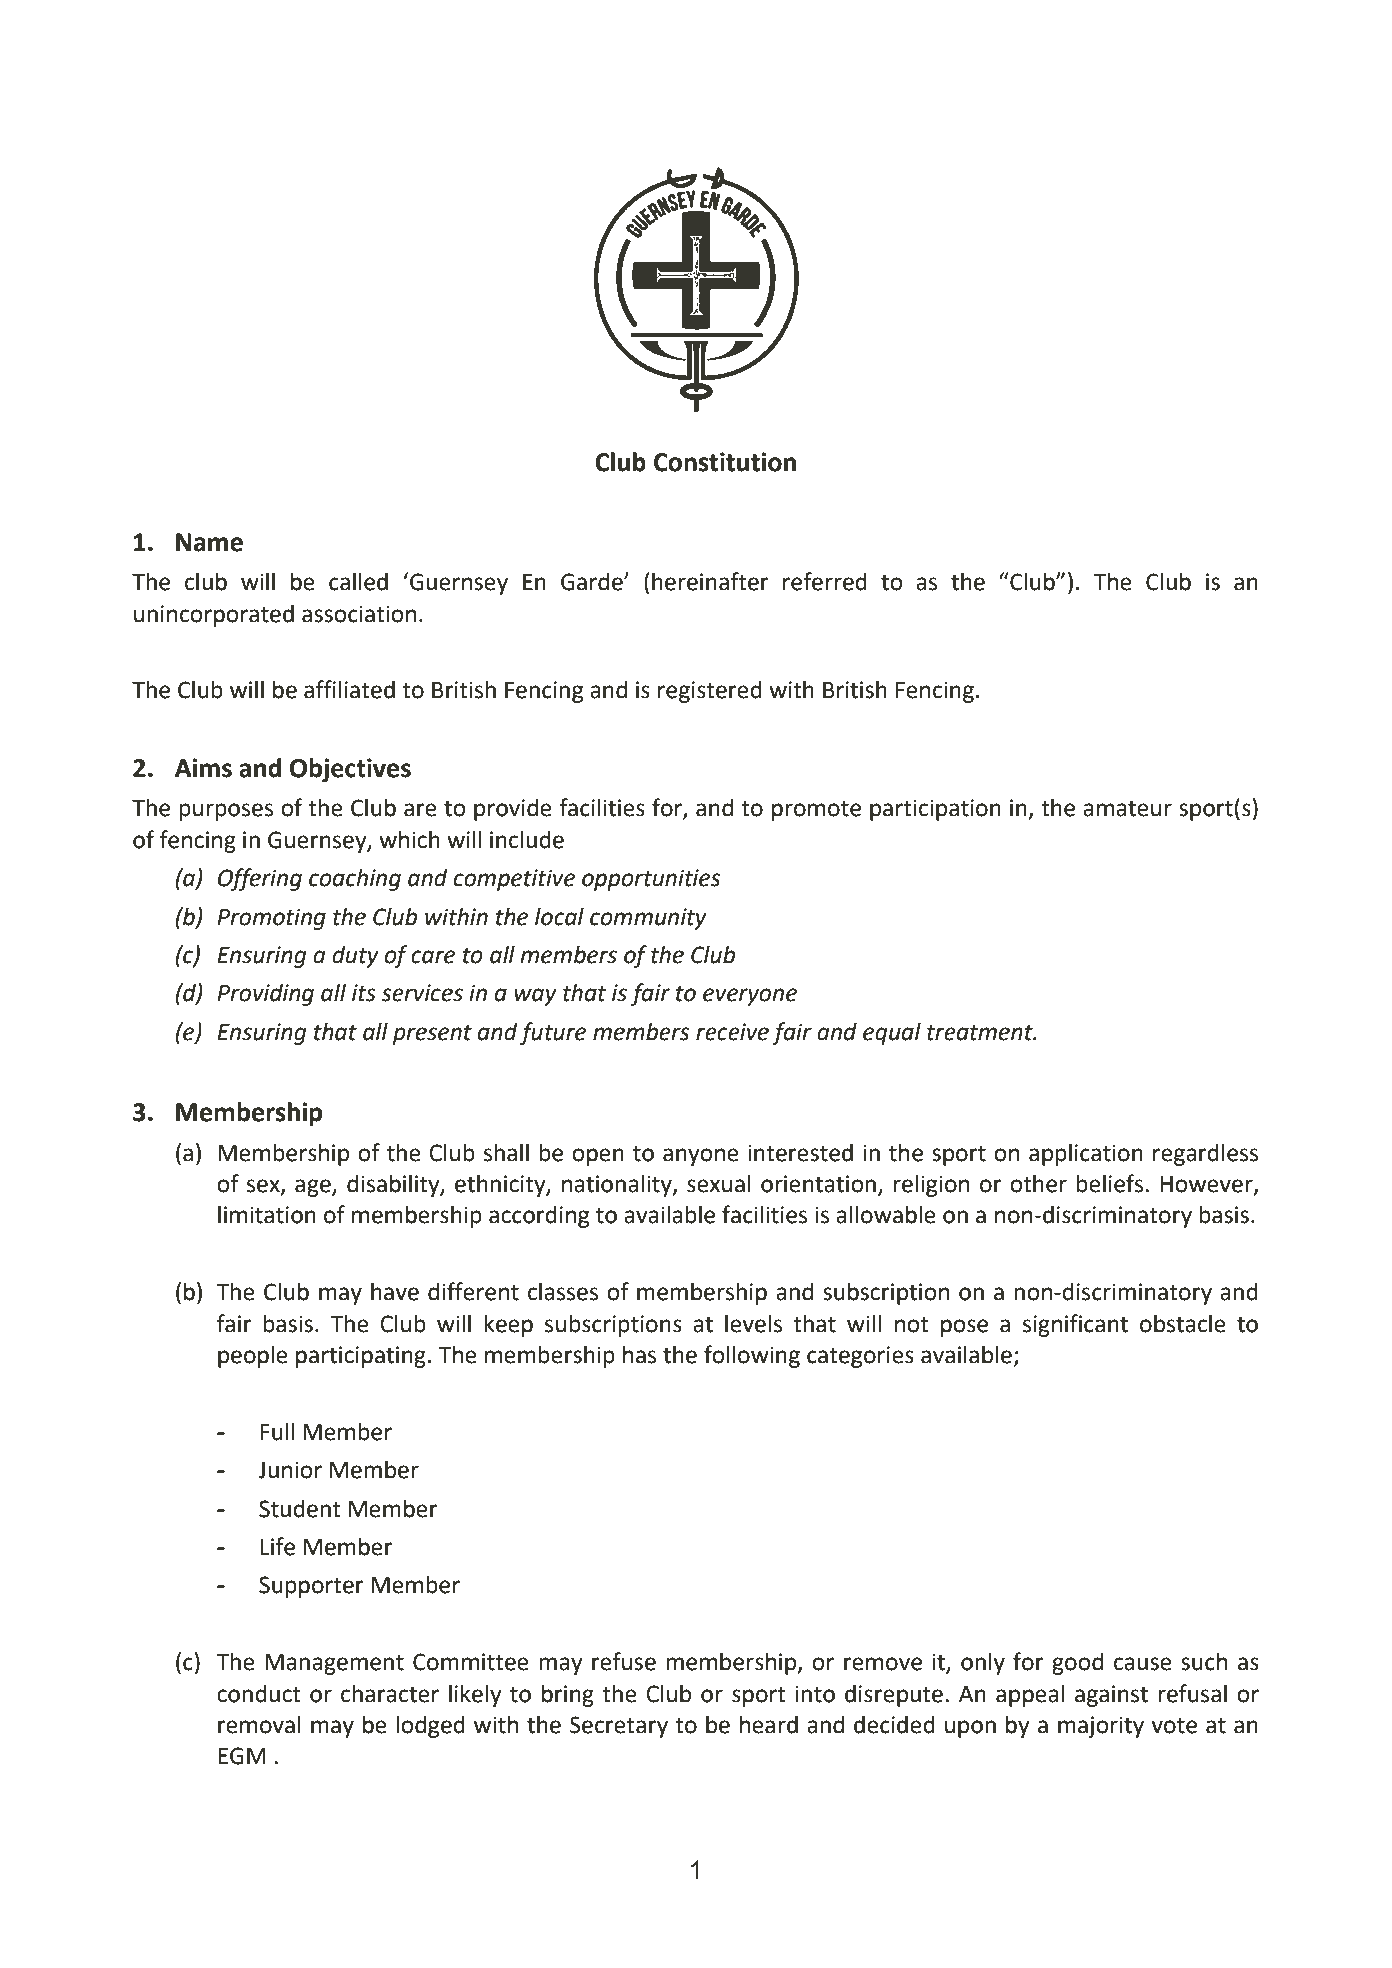 The image size is (1392, 1968). What do you see at coordinates (825, 581) in the screenshot?
I see `referred` at bounding box center [825, 581].
